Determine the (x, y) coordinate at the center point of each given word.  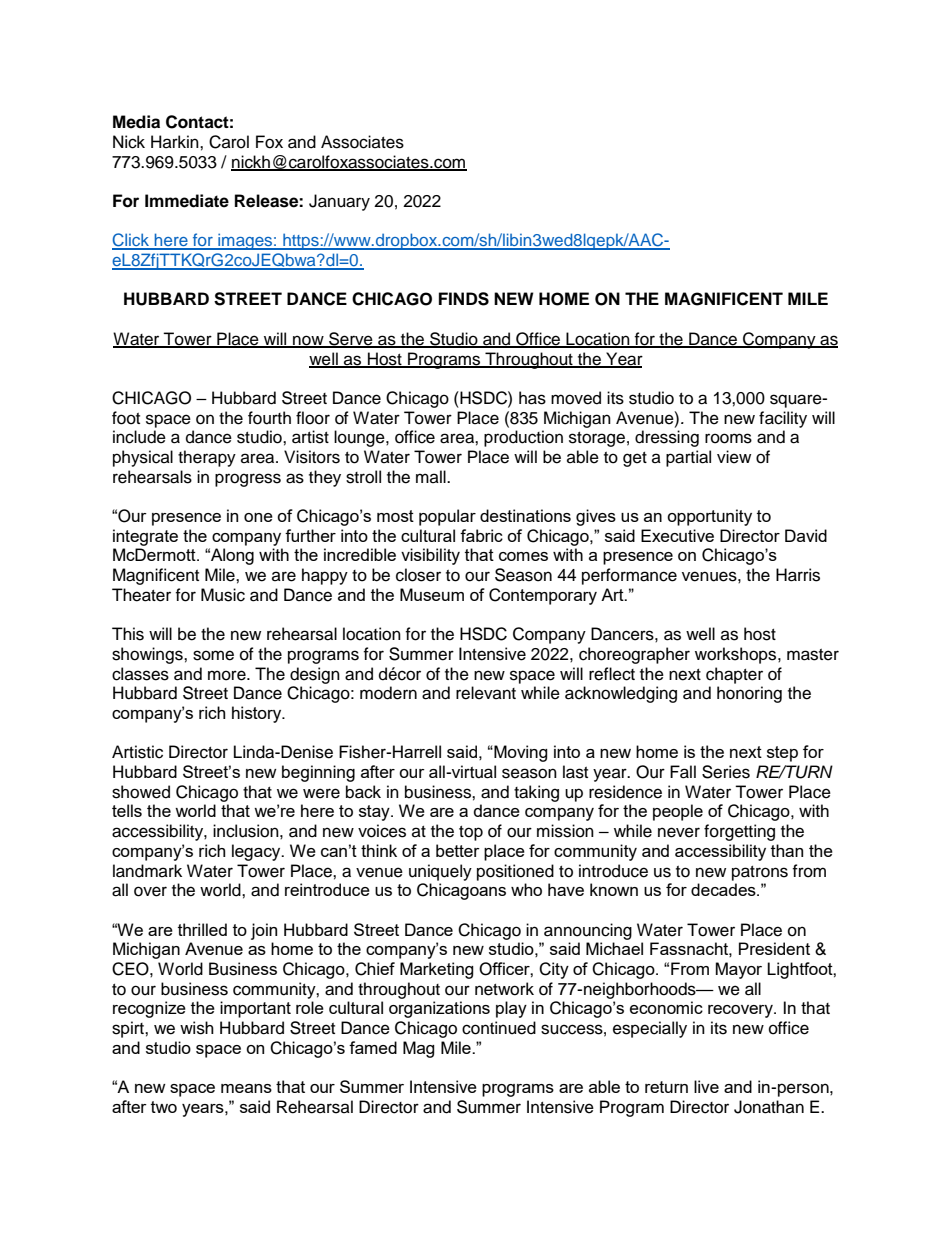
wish (197, 1028)
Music (223, 595)
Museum (432, 594)
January (339, 202)
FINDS (464, 299)
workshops (737, 655)
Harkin (176, 141)
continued (499, 1028)
